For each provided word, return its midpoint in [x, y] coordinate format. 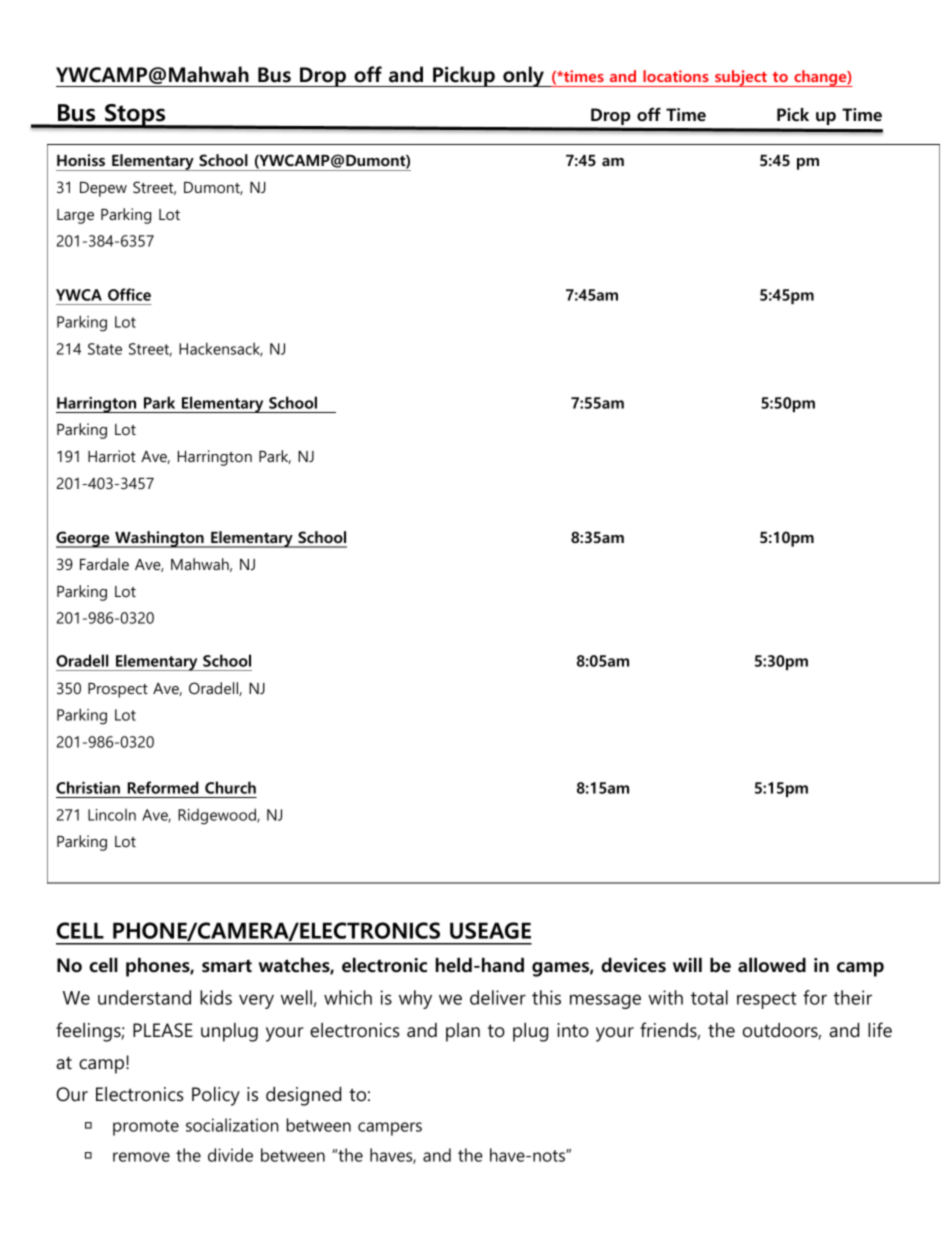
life [880, 1030]
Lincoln [112, 815]
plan [463, 1032]
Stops [135, 116]
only [523, 76]
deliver [498, 997]
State [105, 349]
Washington [159, 539]
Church [230, 787]
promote [146, 1128]
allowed [772, 965]
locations [676, 76]
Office [129, 294]
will [687, 965]
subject [741, 78]
